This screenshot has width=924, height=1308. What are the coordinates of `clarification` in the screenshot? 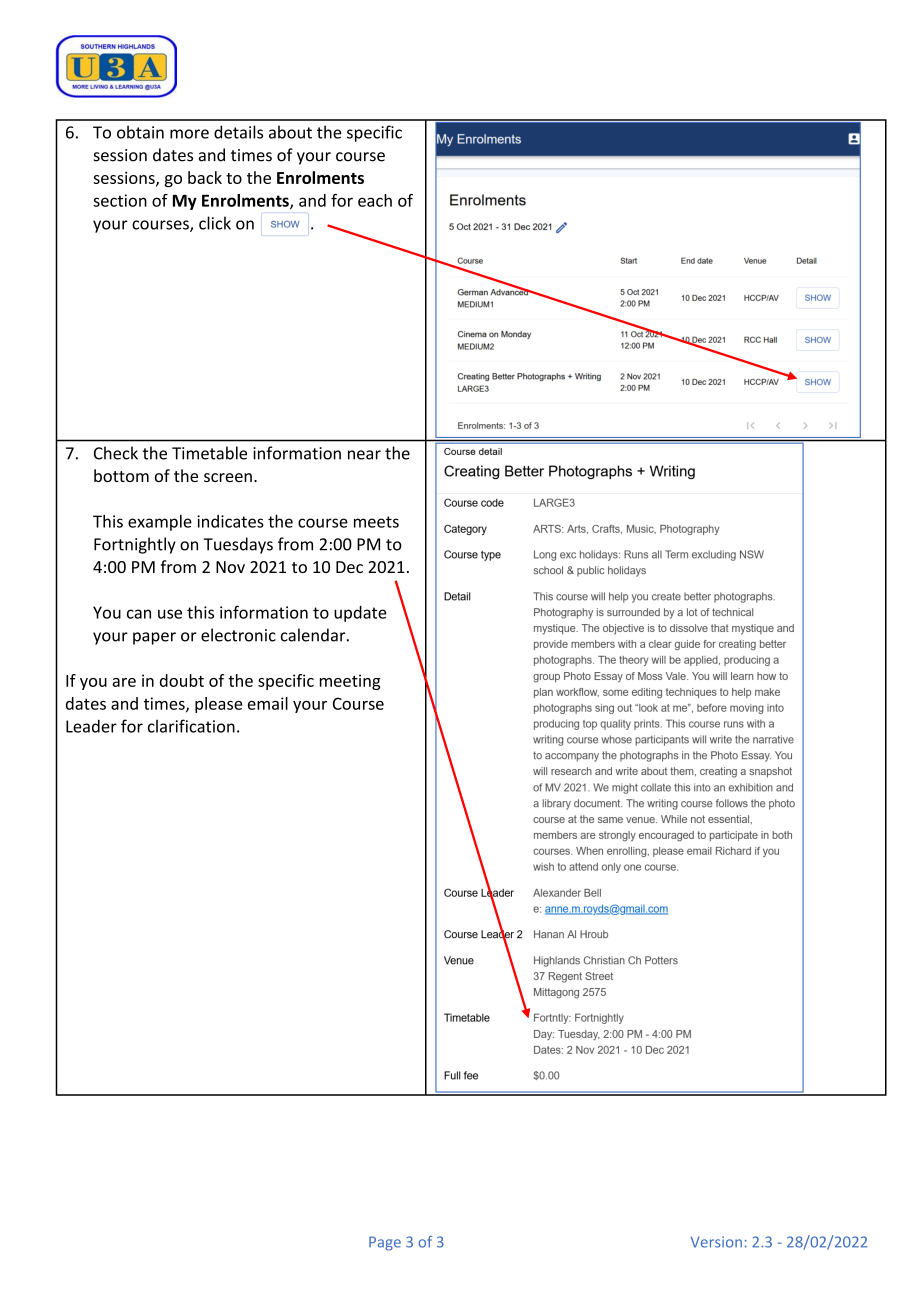 It's located at (191, 726).
